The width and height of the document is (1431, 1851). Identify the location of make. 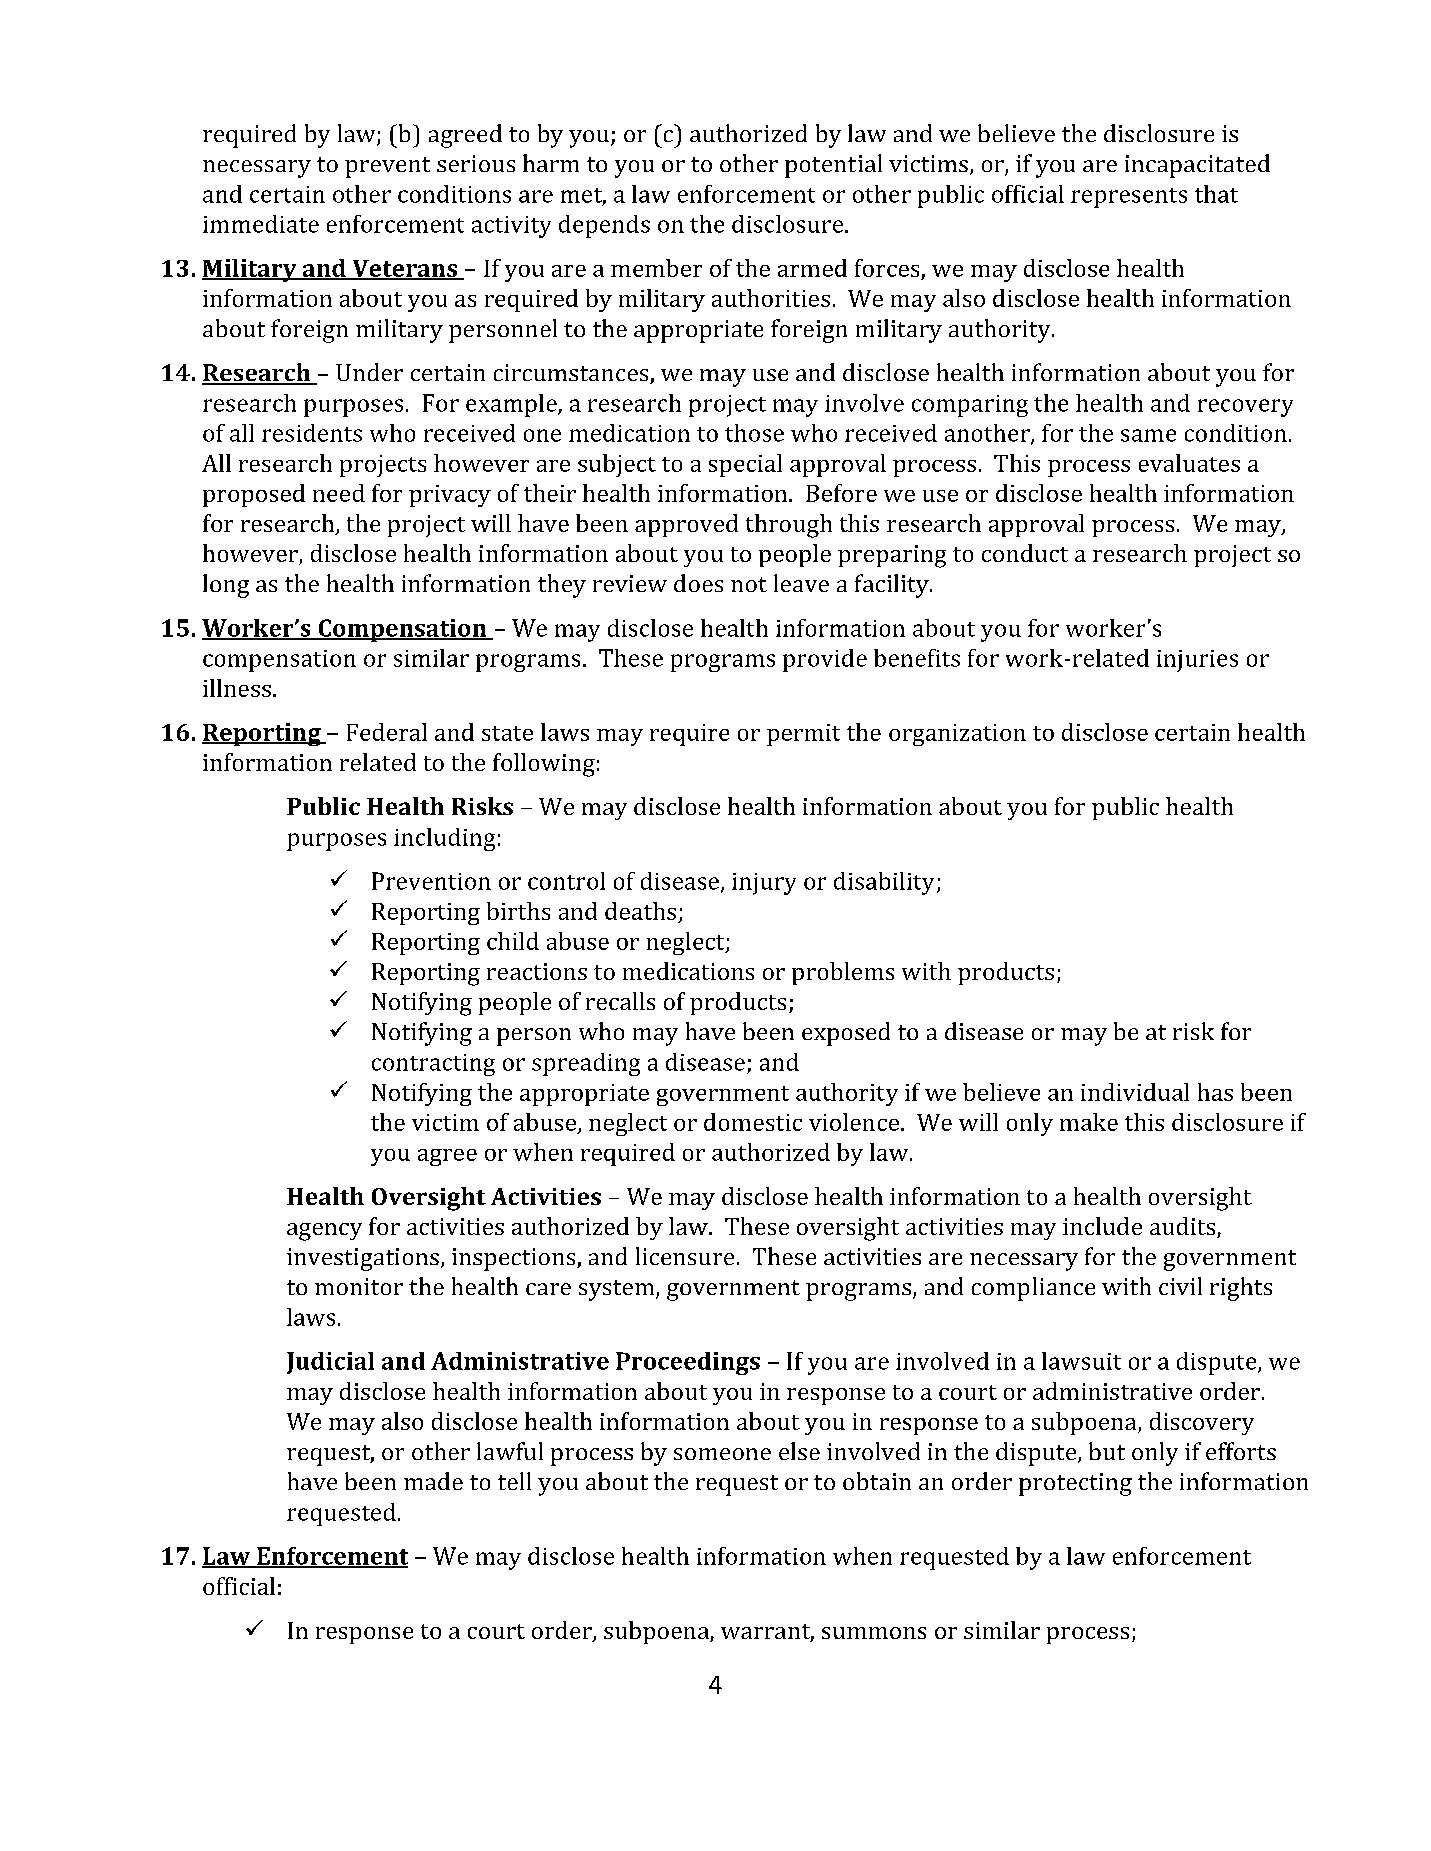
(1089, 1122).
